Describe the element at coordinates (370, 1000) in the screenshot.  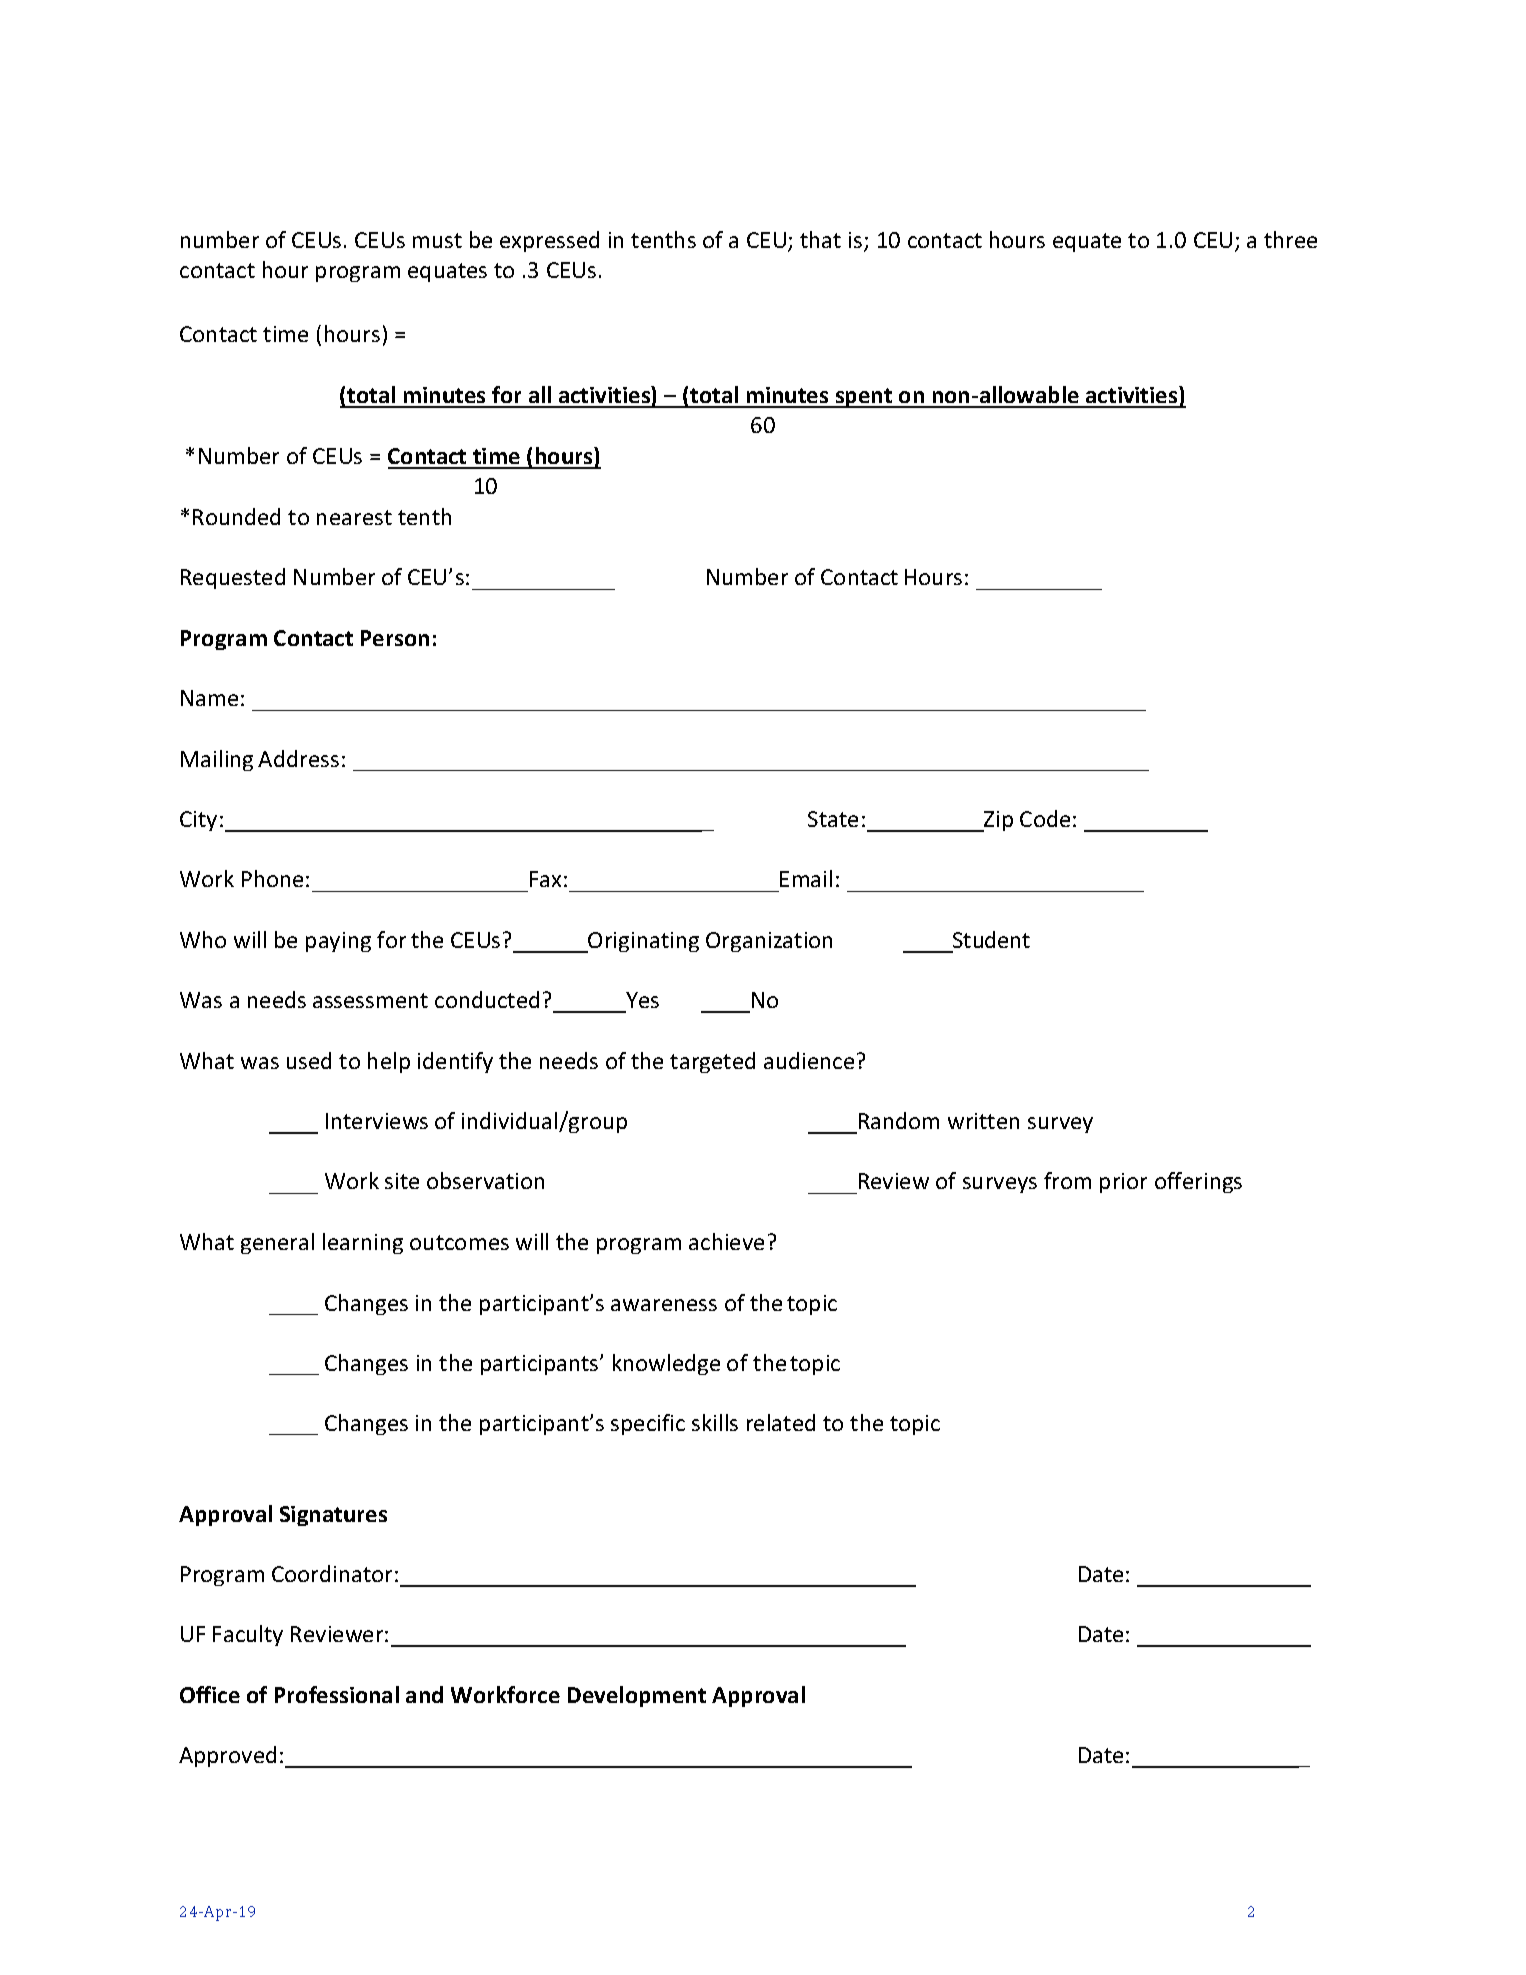
I see `assessment` at that location.
